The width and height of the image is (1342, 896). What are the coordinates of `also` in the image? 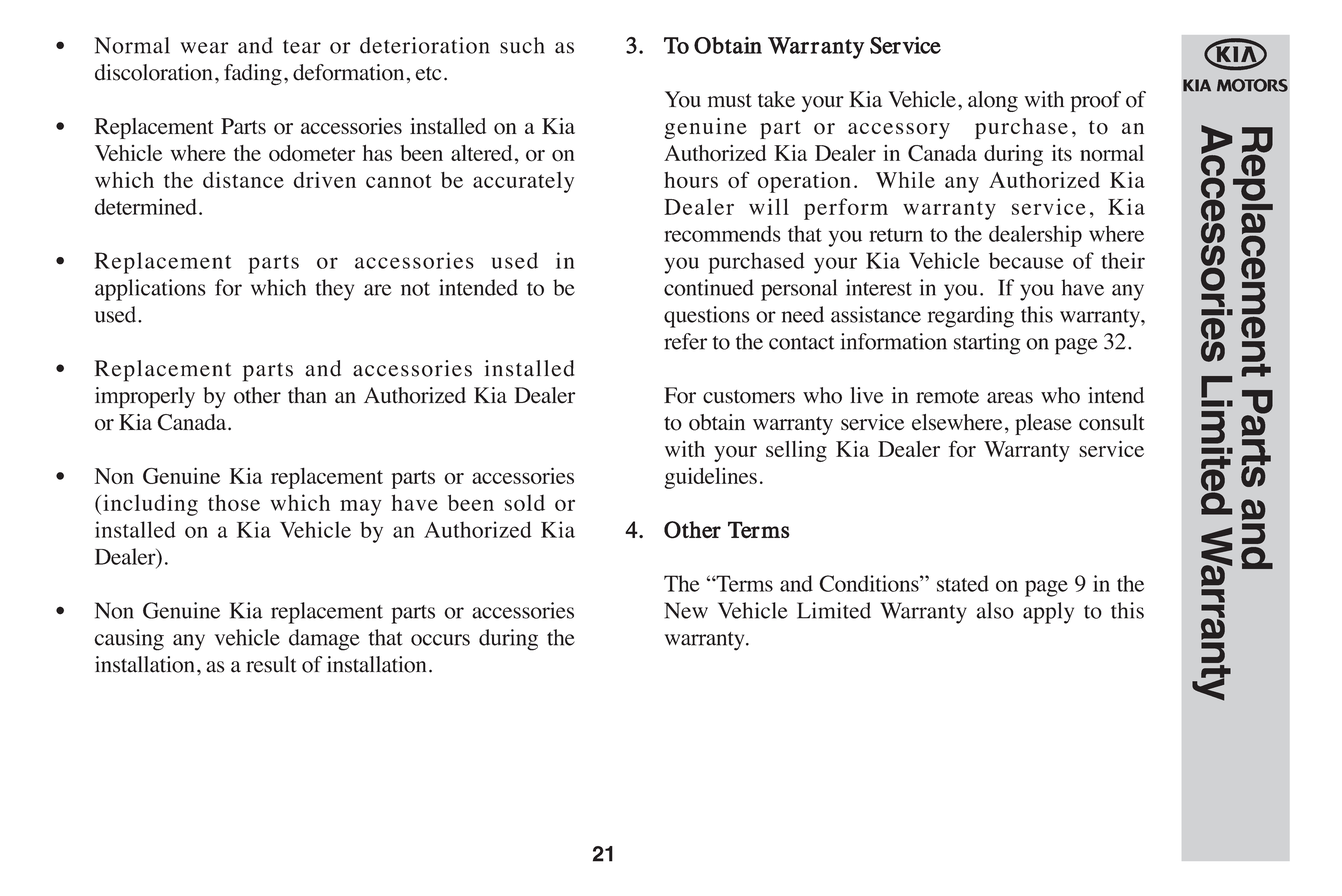 It's located at (995, 610).
